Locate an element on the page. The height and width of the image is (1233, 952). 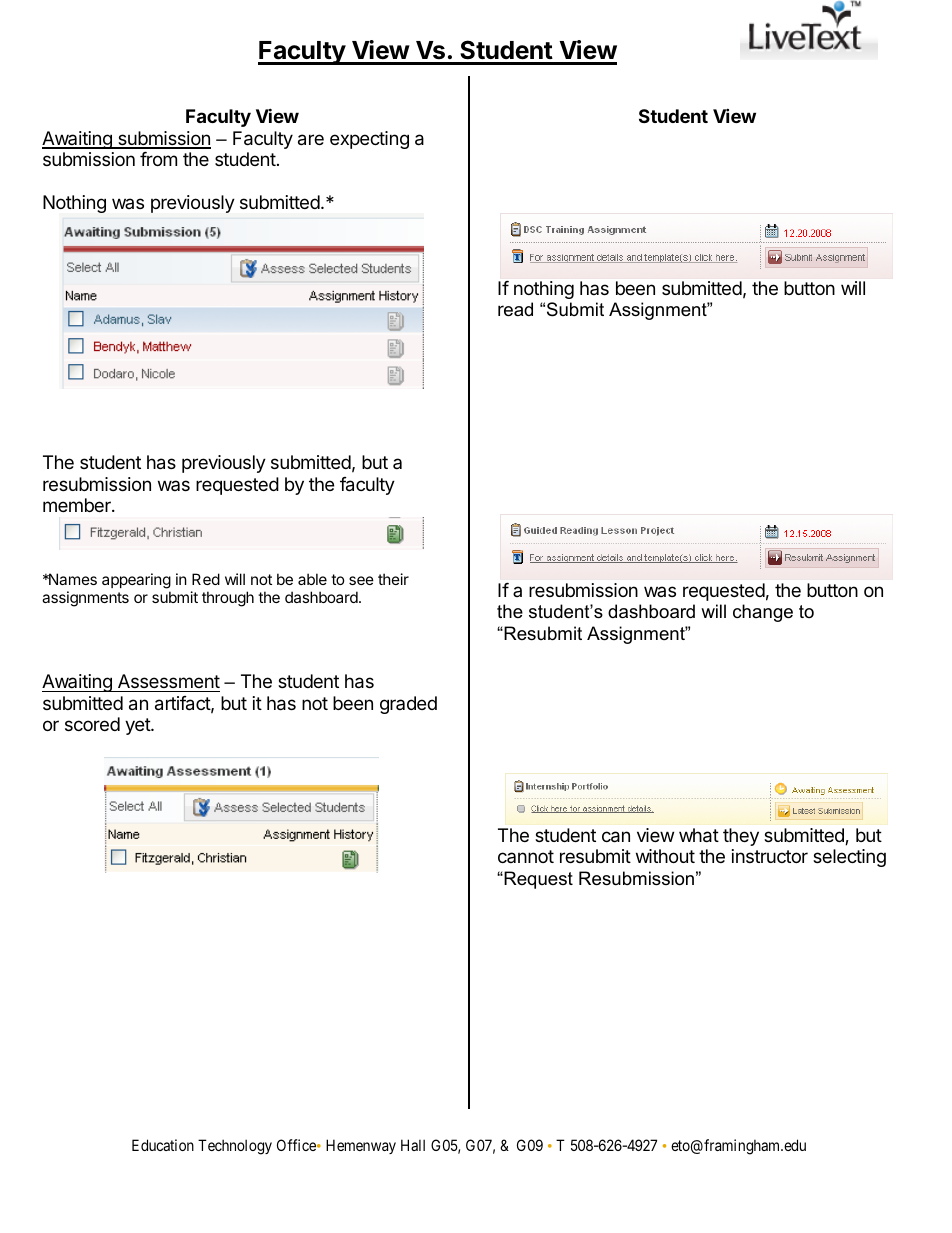
cannot is located at coordinates (526, 856).
